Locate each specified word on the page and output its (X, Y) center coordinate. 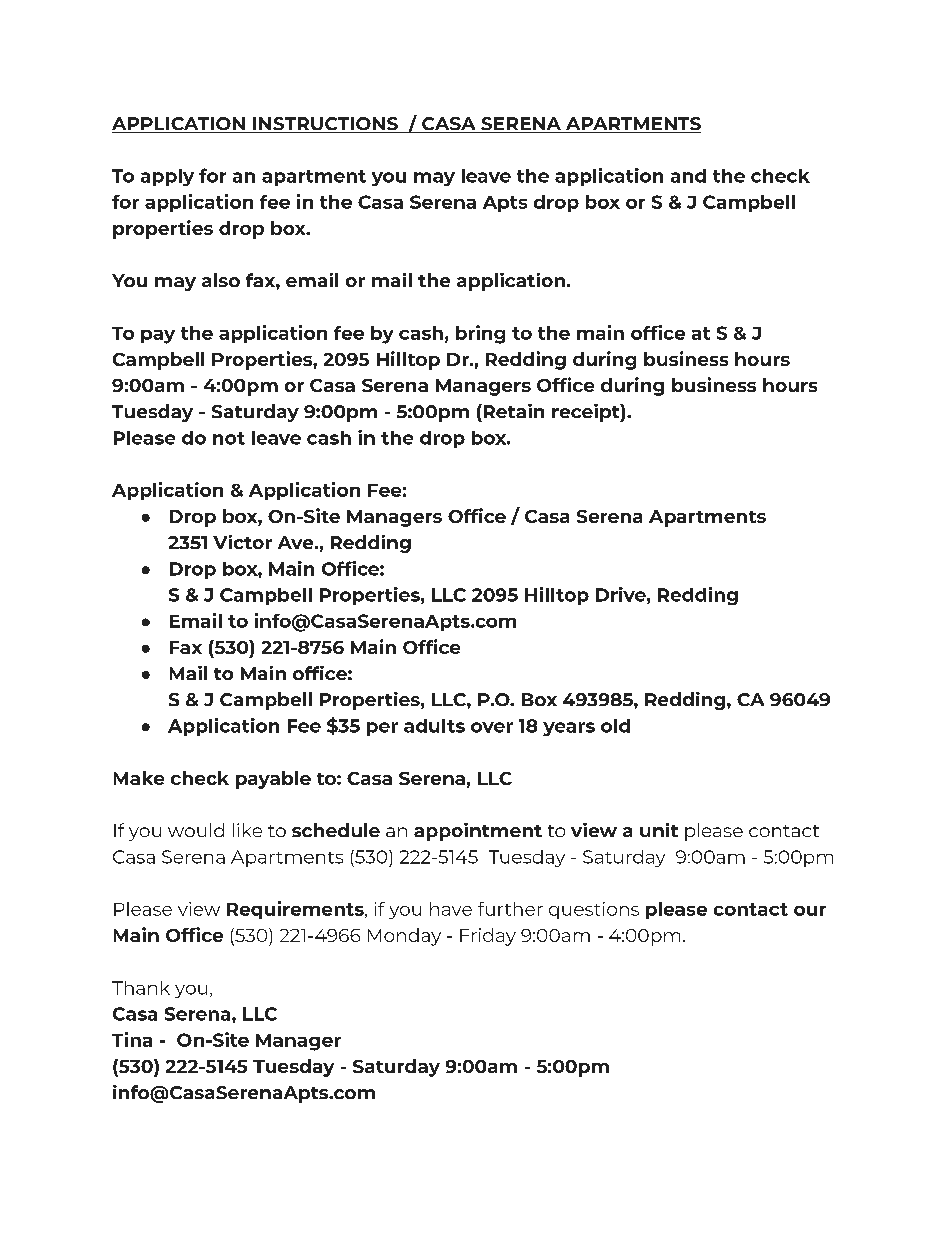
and (688, 176)
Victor (242, 542)
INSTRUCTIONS (325, 125)
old (615, 726)
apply (167, 177)
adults (434, 726)
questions (594, 910)
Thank (141, 988)
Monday (404, 937)
